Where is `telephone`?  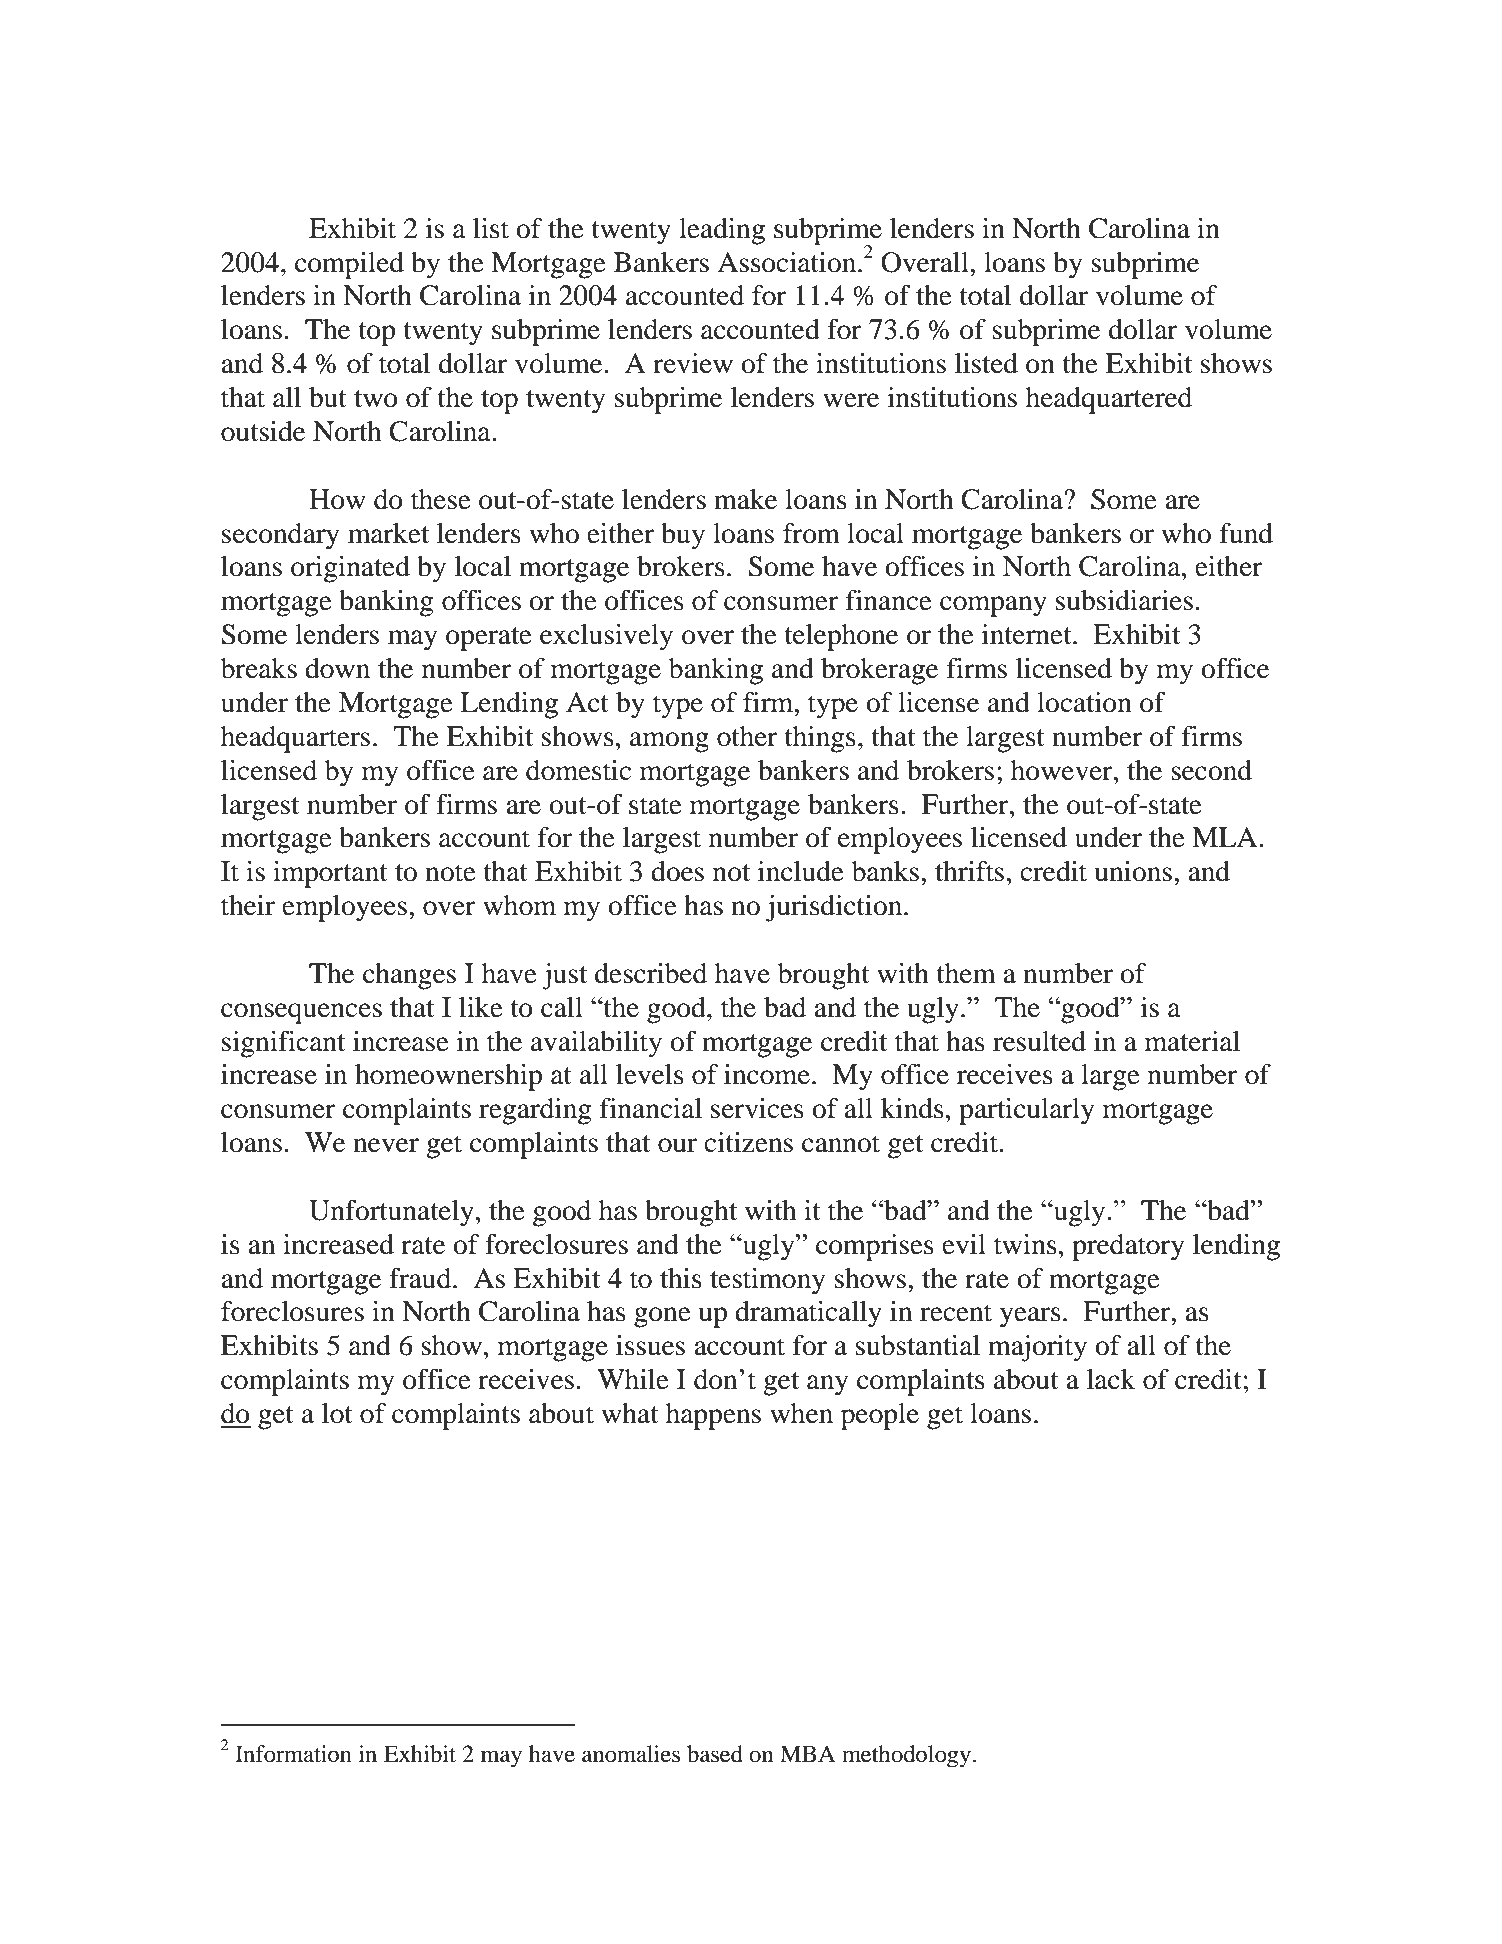 telephone is located at coordinates (841, 637).
